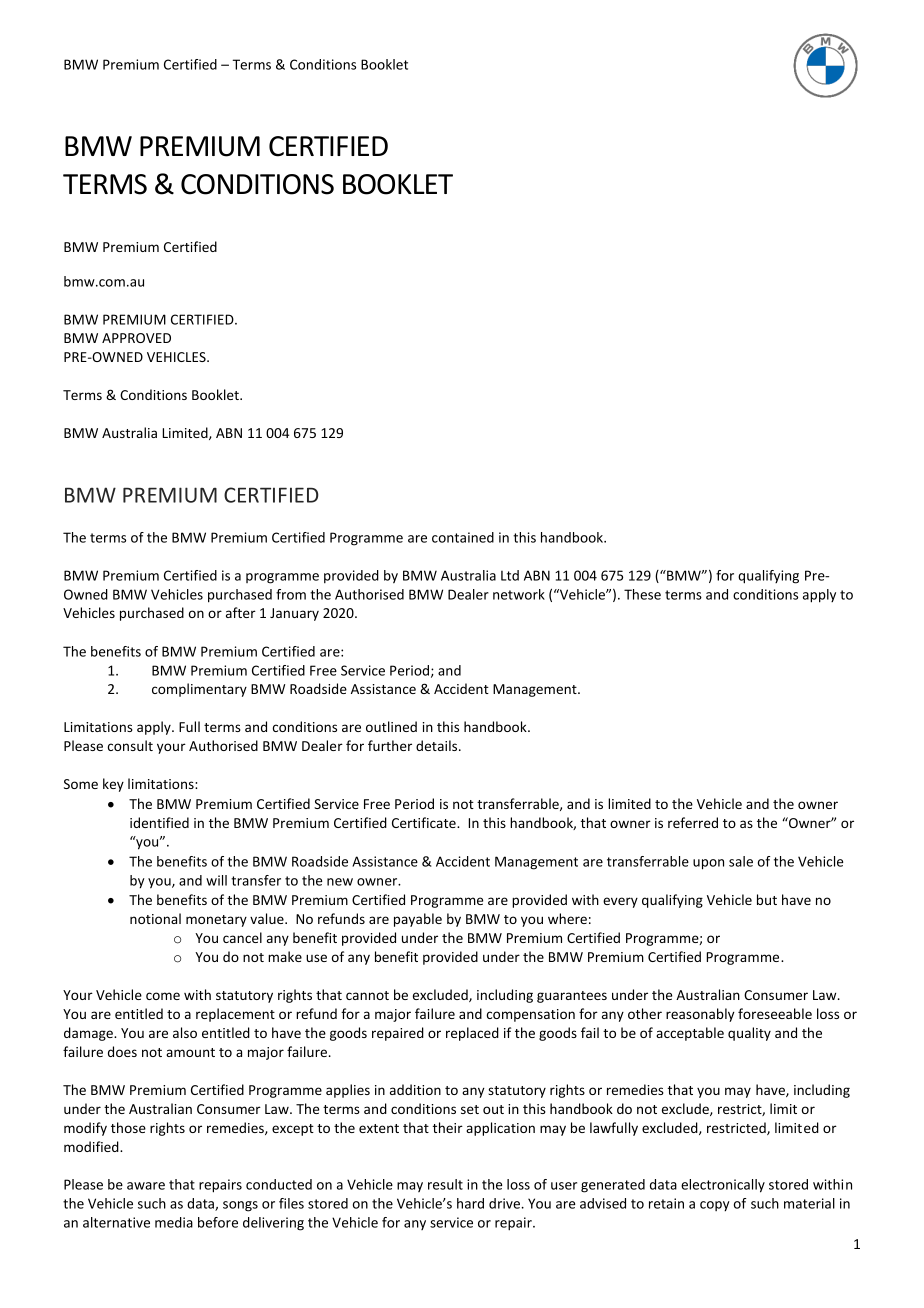  Describe the element at coordinates (146, 1186) in the screenshot. I see `aware` at that location.
